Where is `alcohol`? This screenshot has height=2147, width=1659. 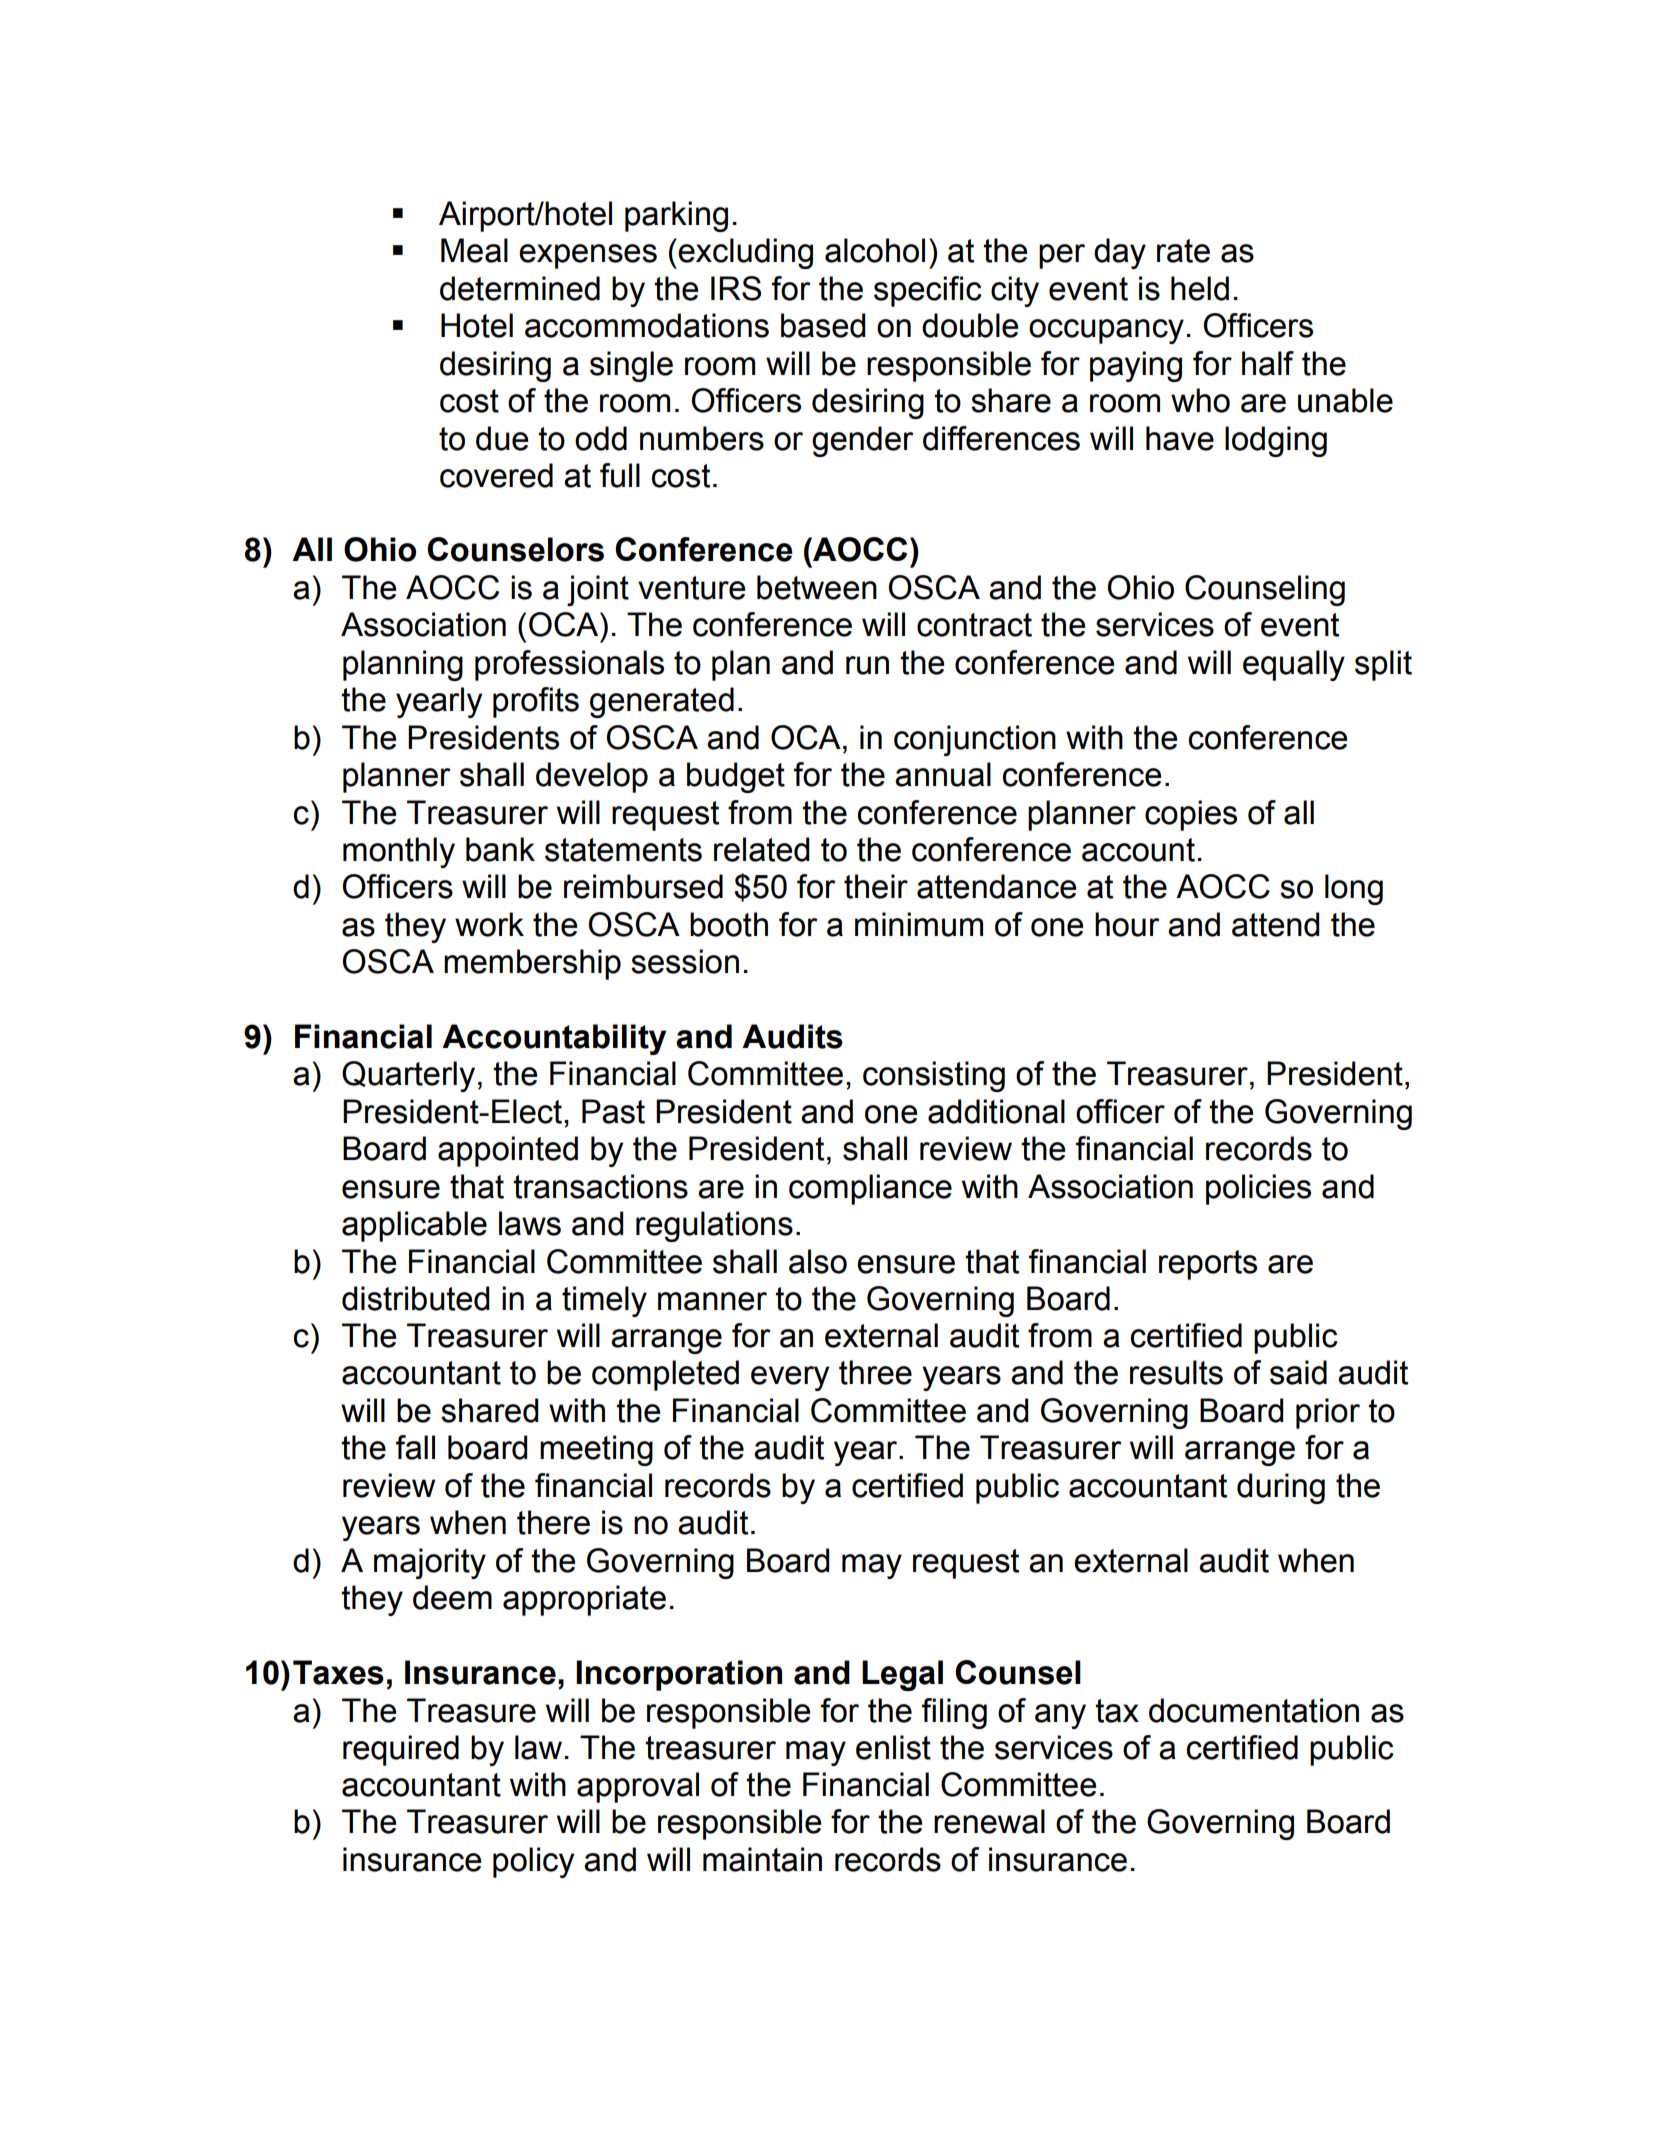
alcohol is located at coordinates (875, 250).
